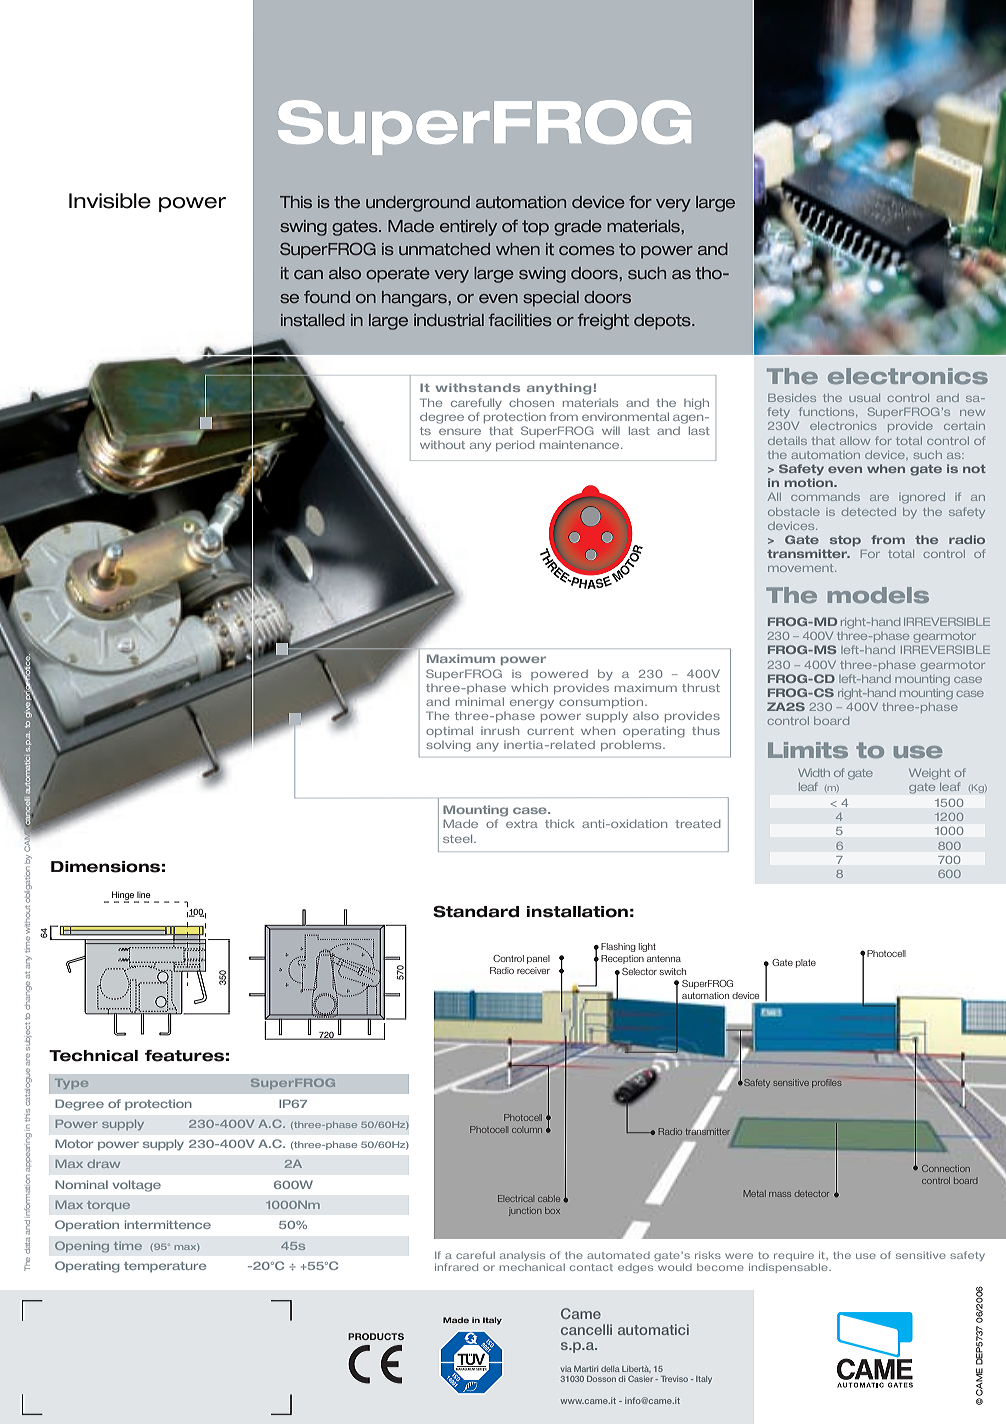  What do you see at coordinates (110, 201) in the document?
I see `Invisible` at bounding box center [110, 201].
